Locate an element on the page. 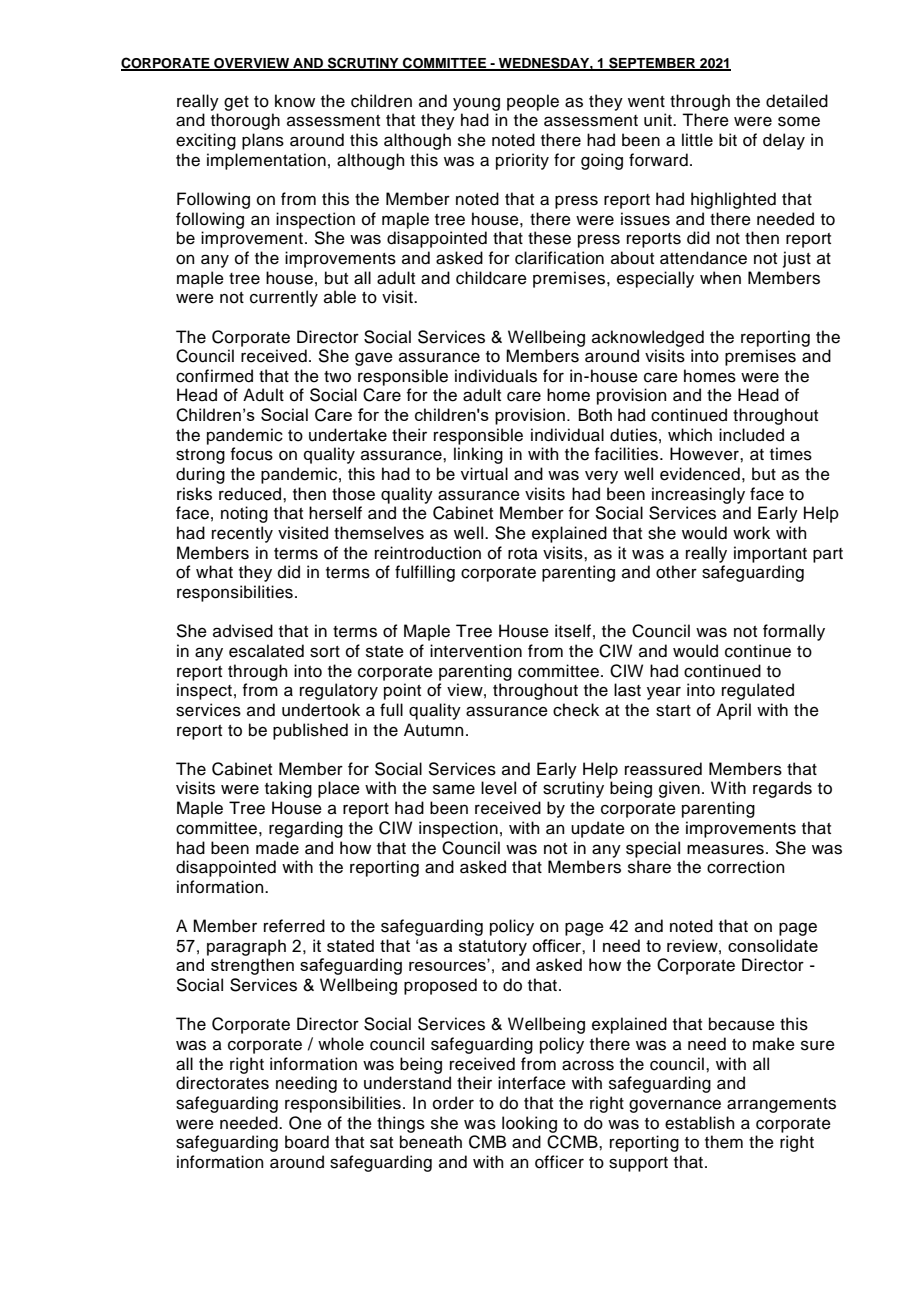 The image size is (924, 1308). get is located at coordinates (236, 103).
